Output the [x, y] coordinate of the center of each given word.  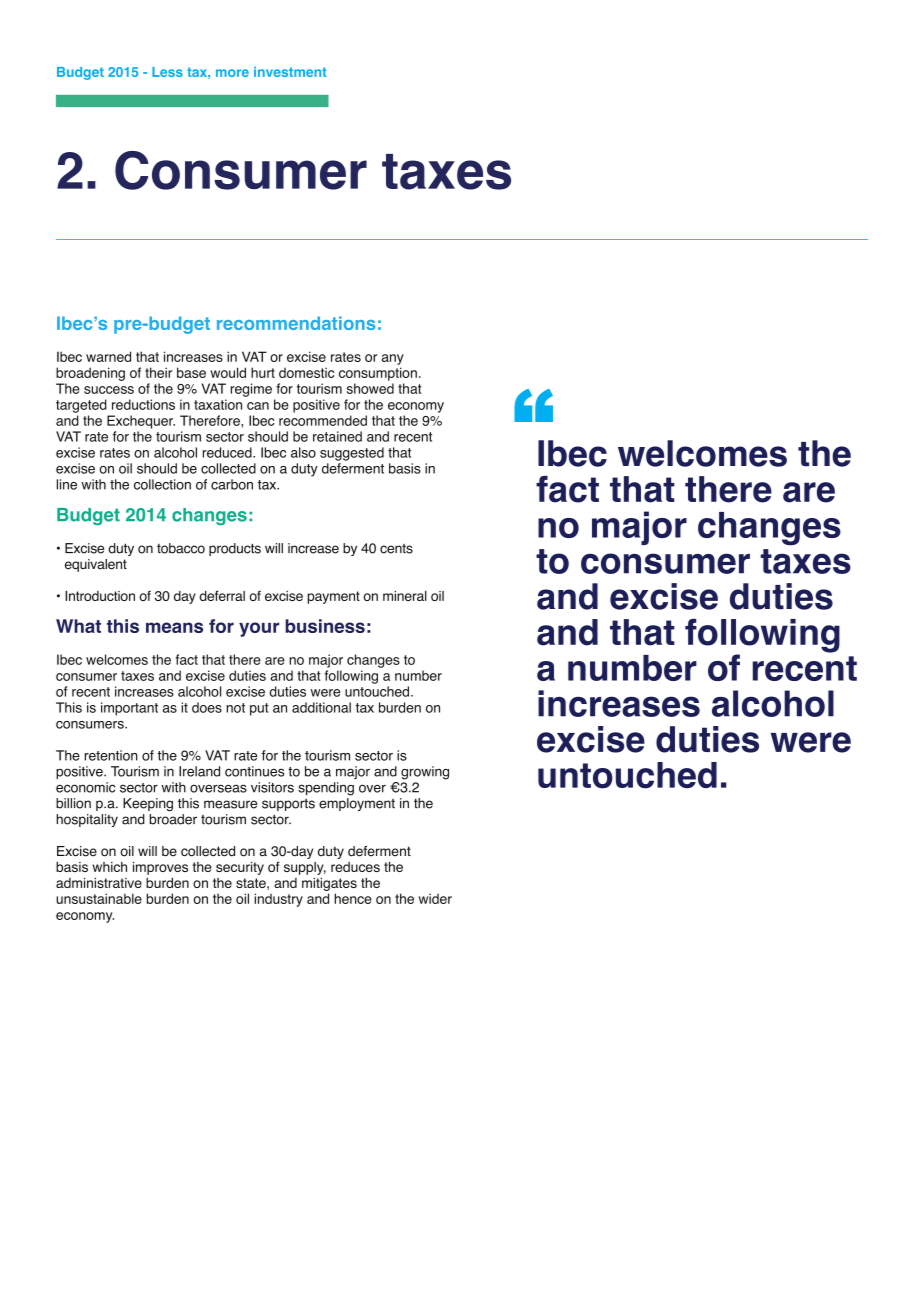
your [259, 629]
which [109, 867]
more [232, 73]
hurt [263, 372]
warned [108, 356]
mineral [405, 596]
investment [290, 72]
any [393, 359]
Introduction [100, 596]
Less [167, 72]
